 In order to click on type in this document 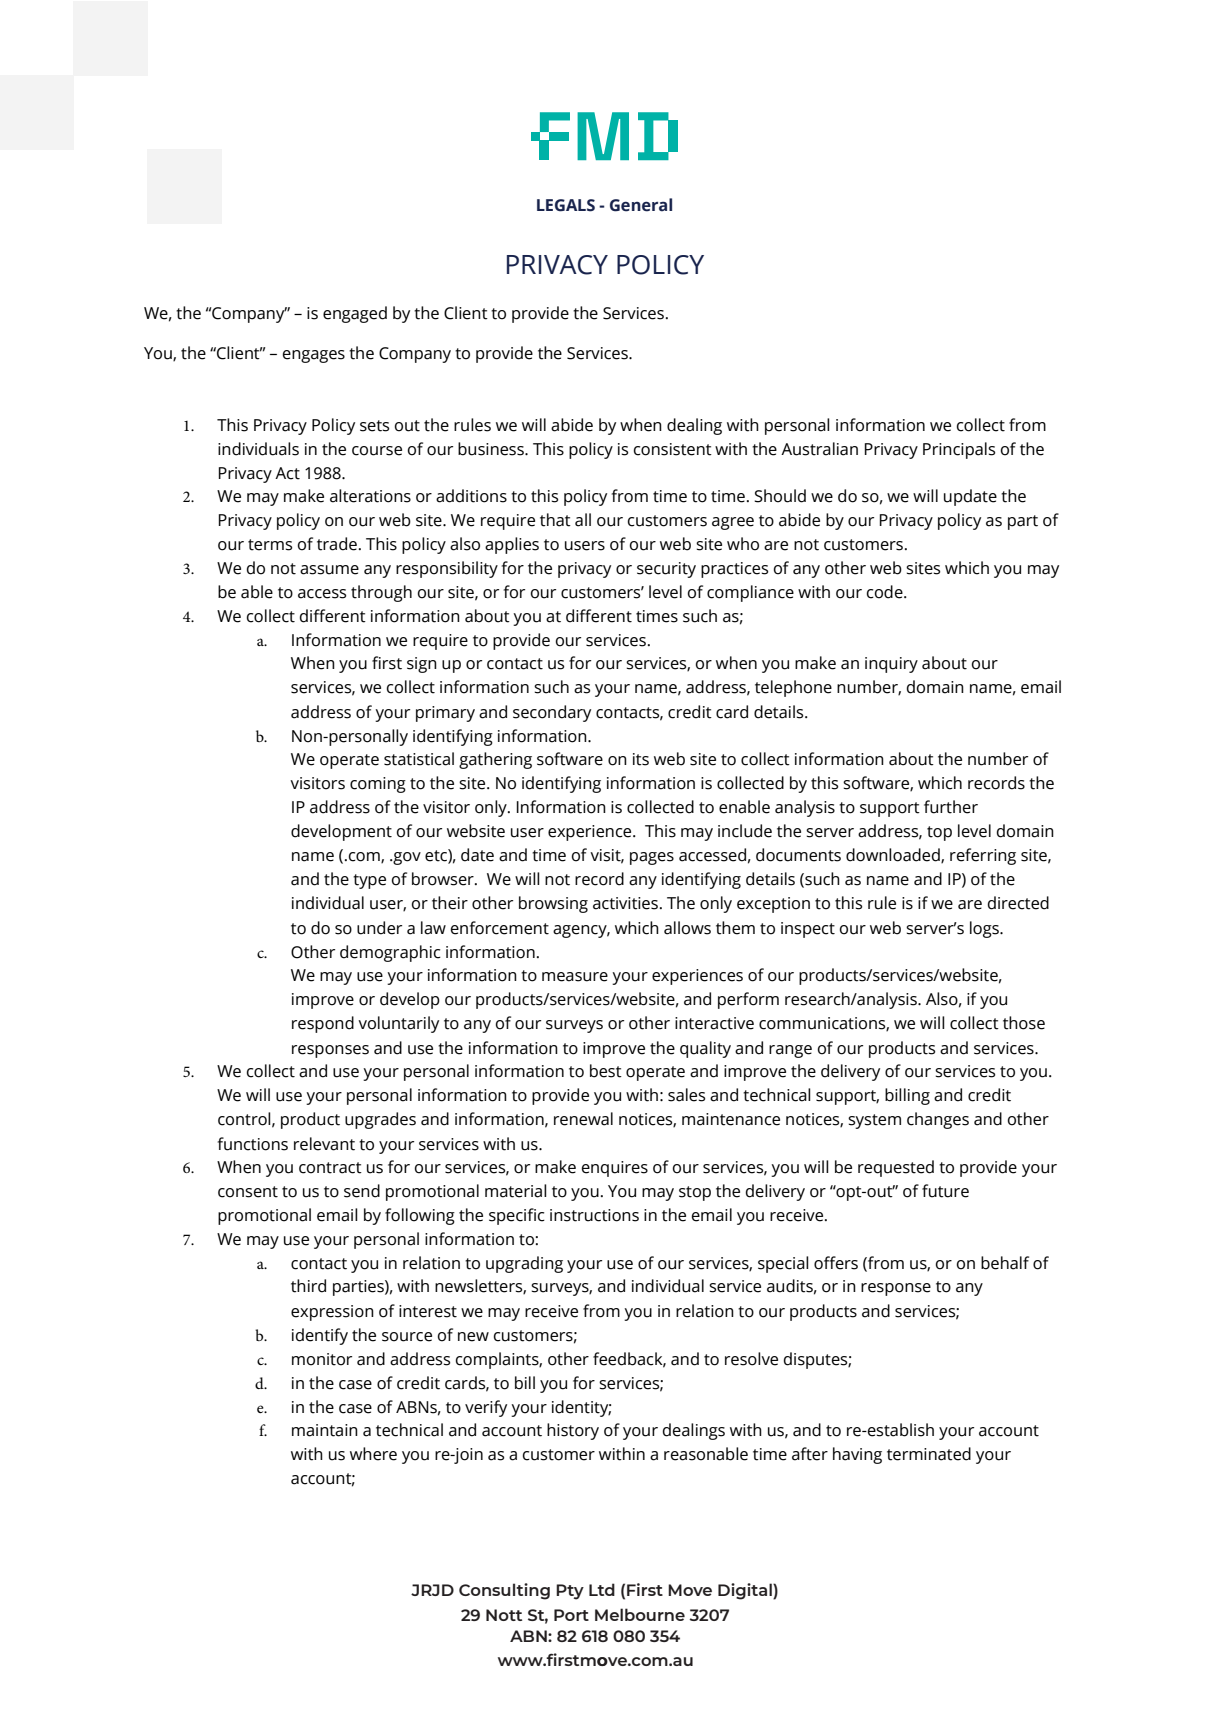, I will do `click(369, 881)`.
